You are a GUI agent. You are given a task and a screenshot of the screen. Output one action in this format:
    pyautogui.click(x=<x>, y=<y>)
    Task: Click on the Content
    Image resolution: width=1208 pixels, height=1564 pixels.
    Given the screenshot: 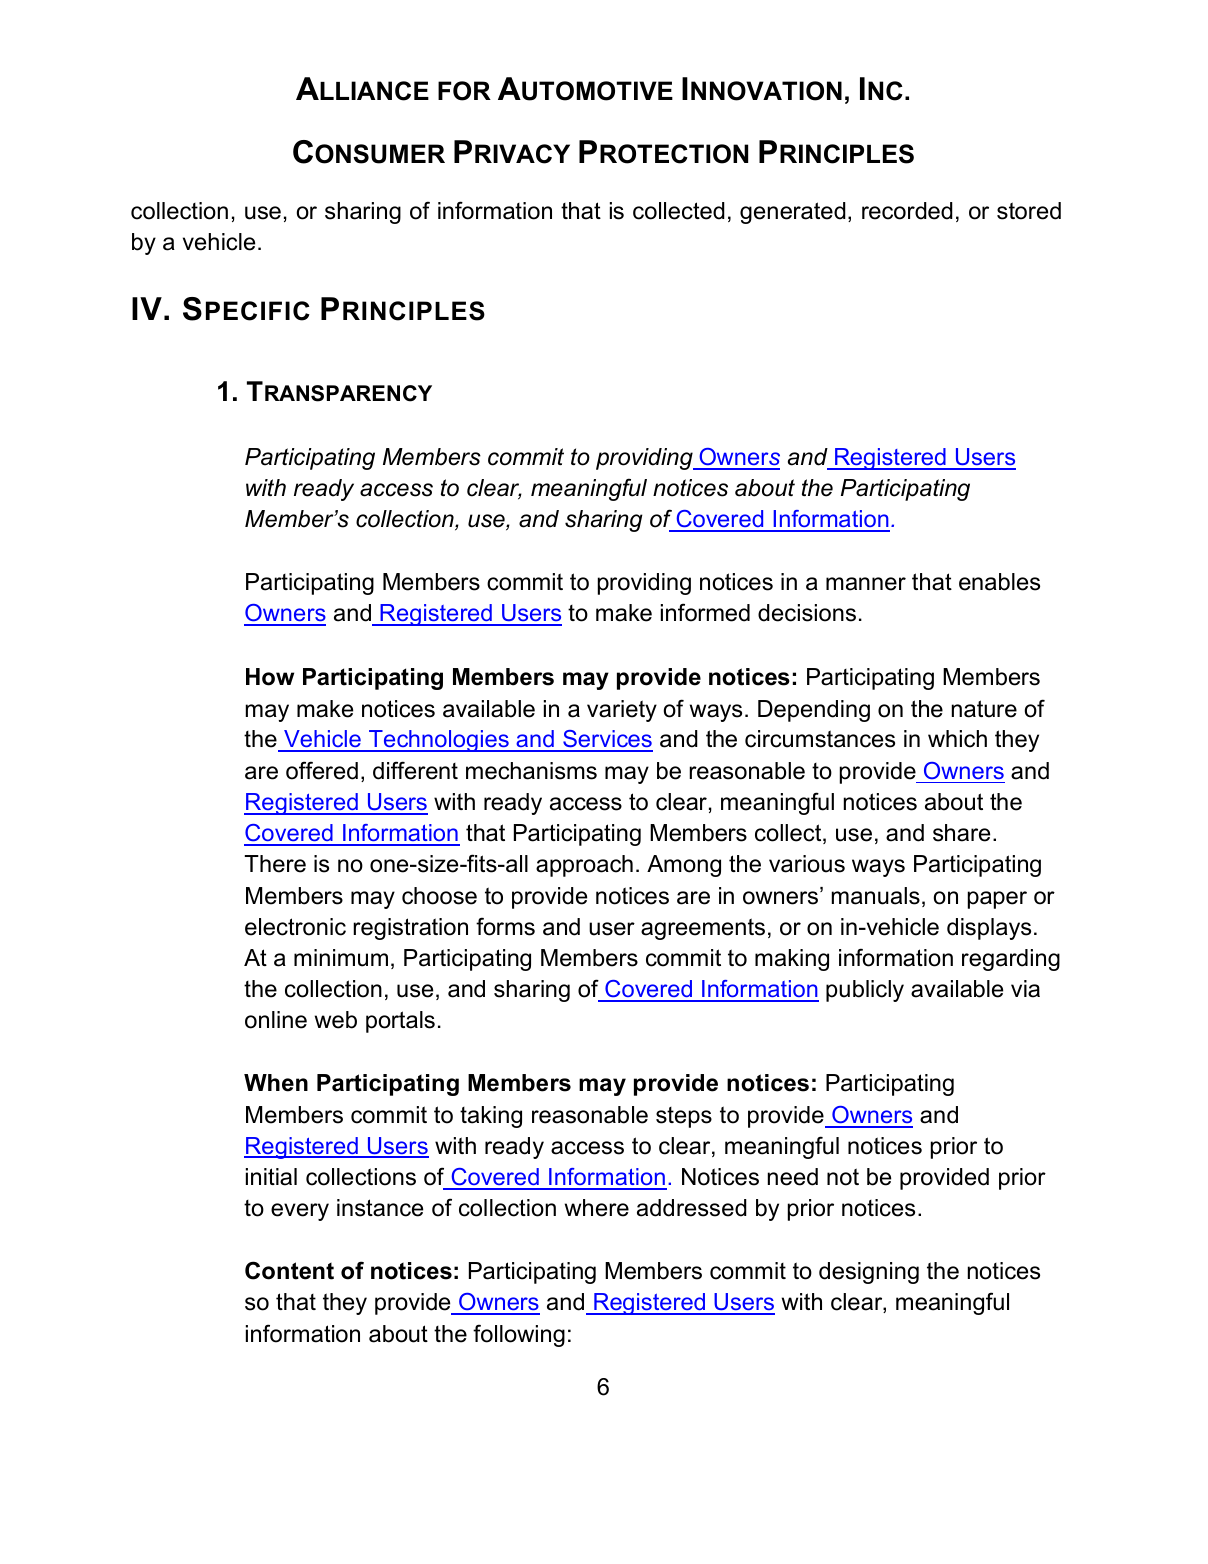 What is the action you would take?
    pyautogui.click(x=289, y=1270)
